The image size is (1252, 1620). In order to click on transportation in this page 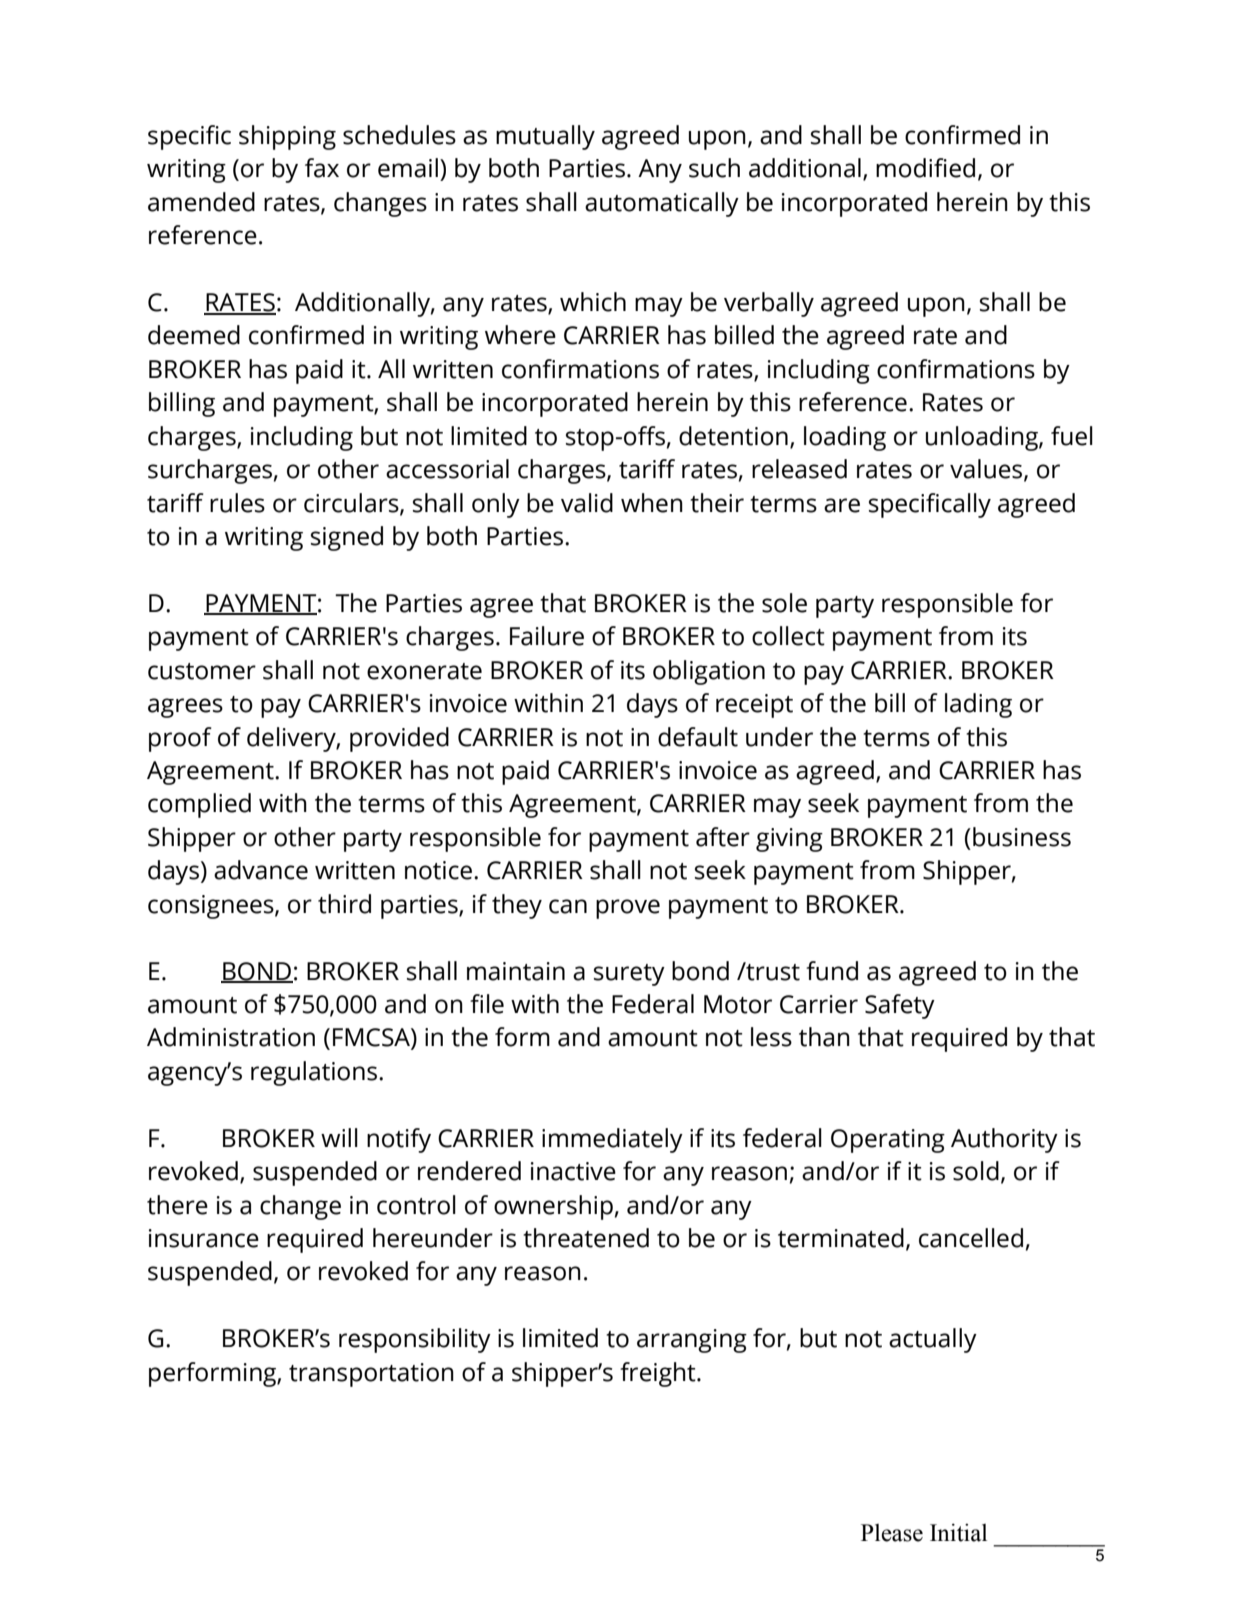, I will do `click(371, 1375)`.
